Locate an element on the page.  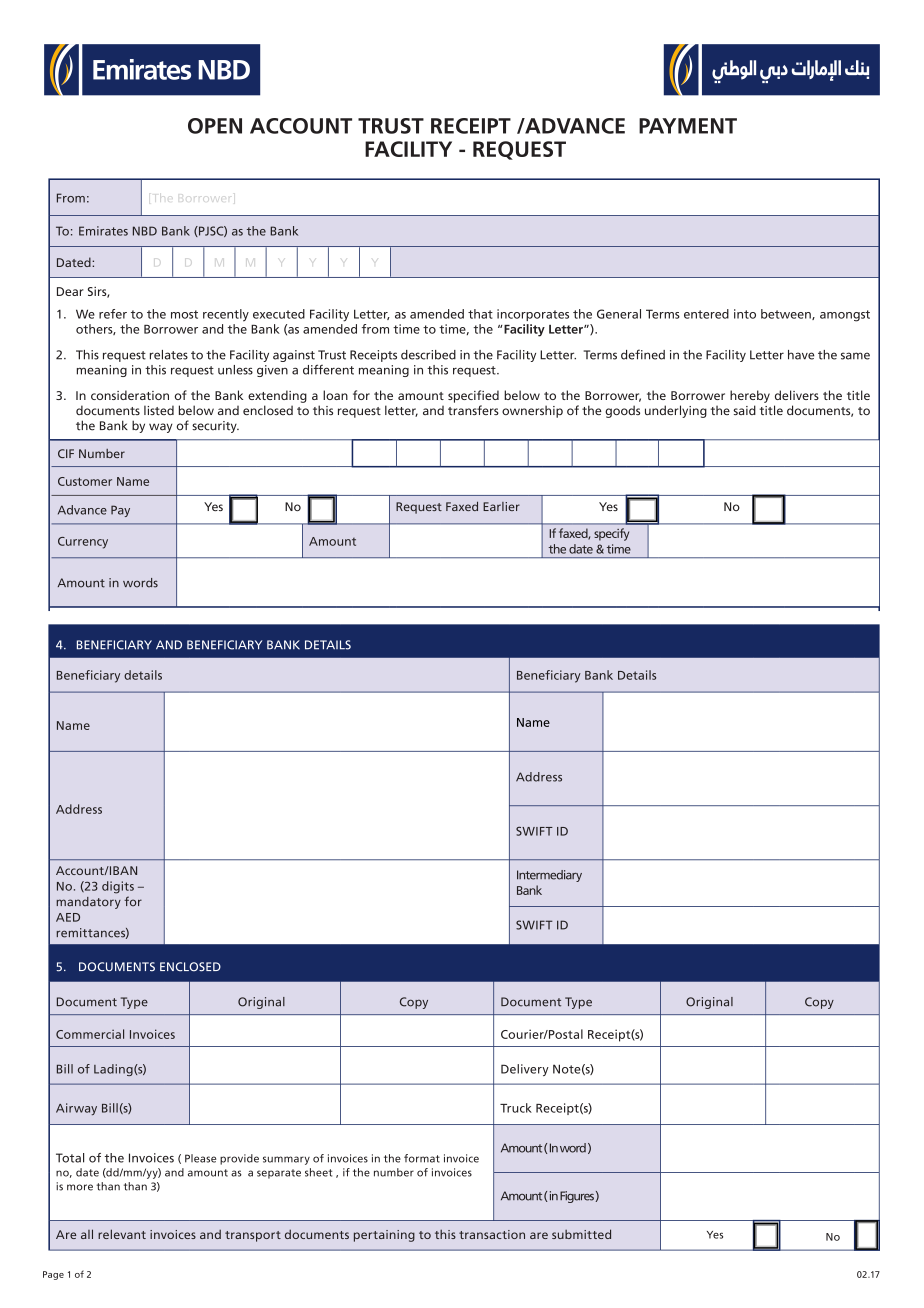
OPEN is located at coordinates (215, 126).
